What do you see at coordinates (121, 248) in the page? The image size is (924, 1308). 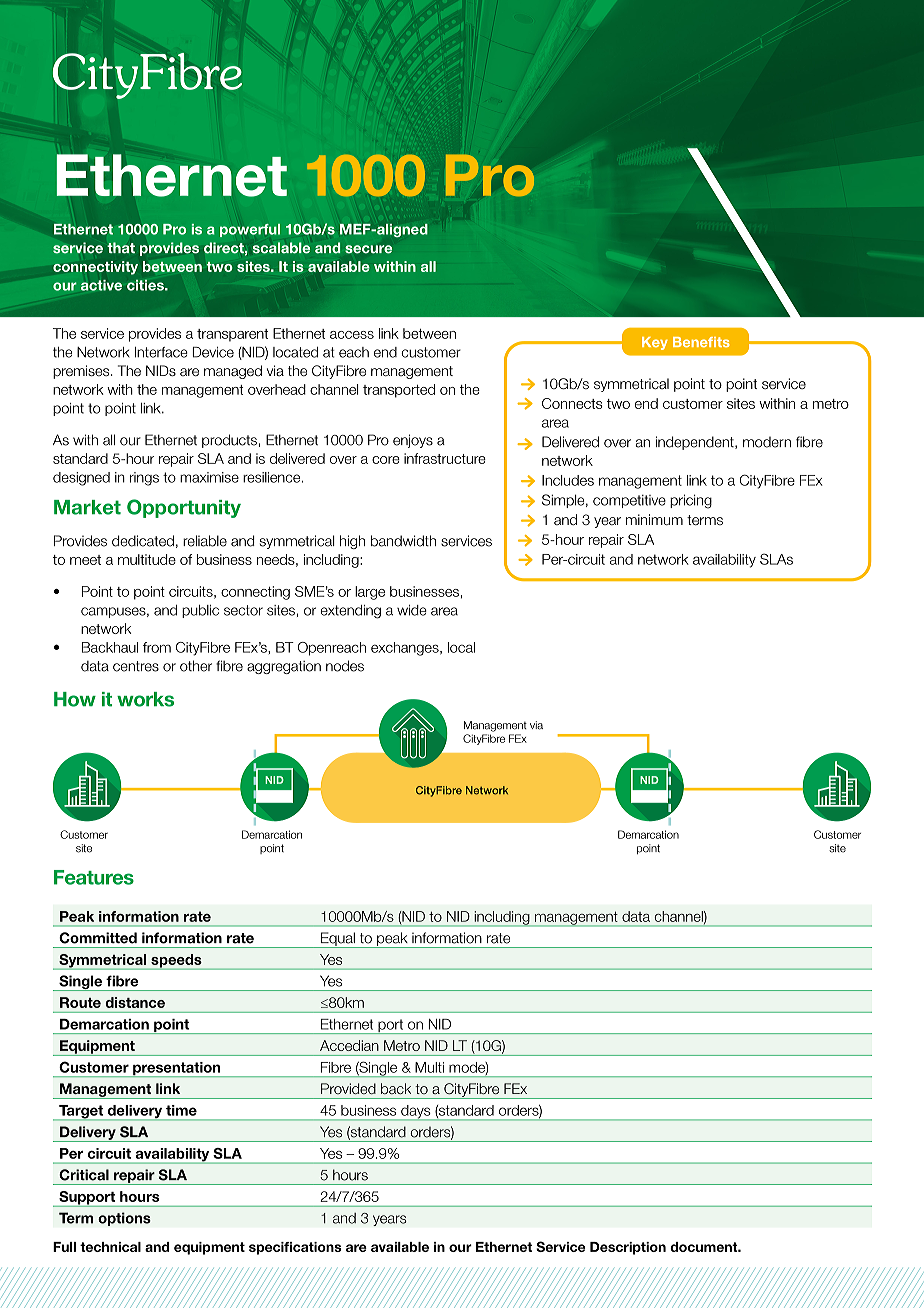 I see `that` at bounding box center [121, 248].
